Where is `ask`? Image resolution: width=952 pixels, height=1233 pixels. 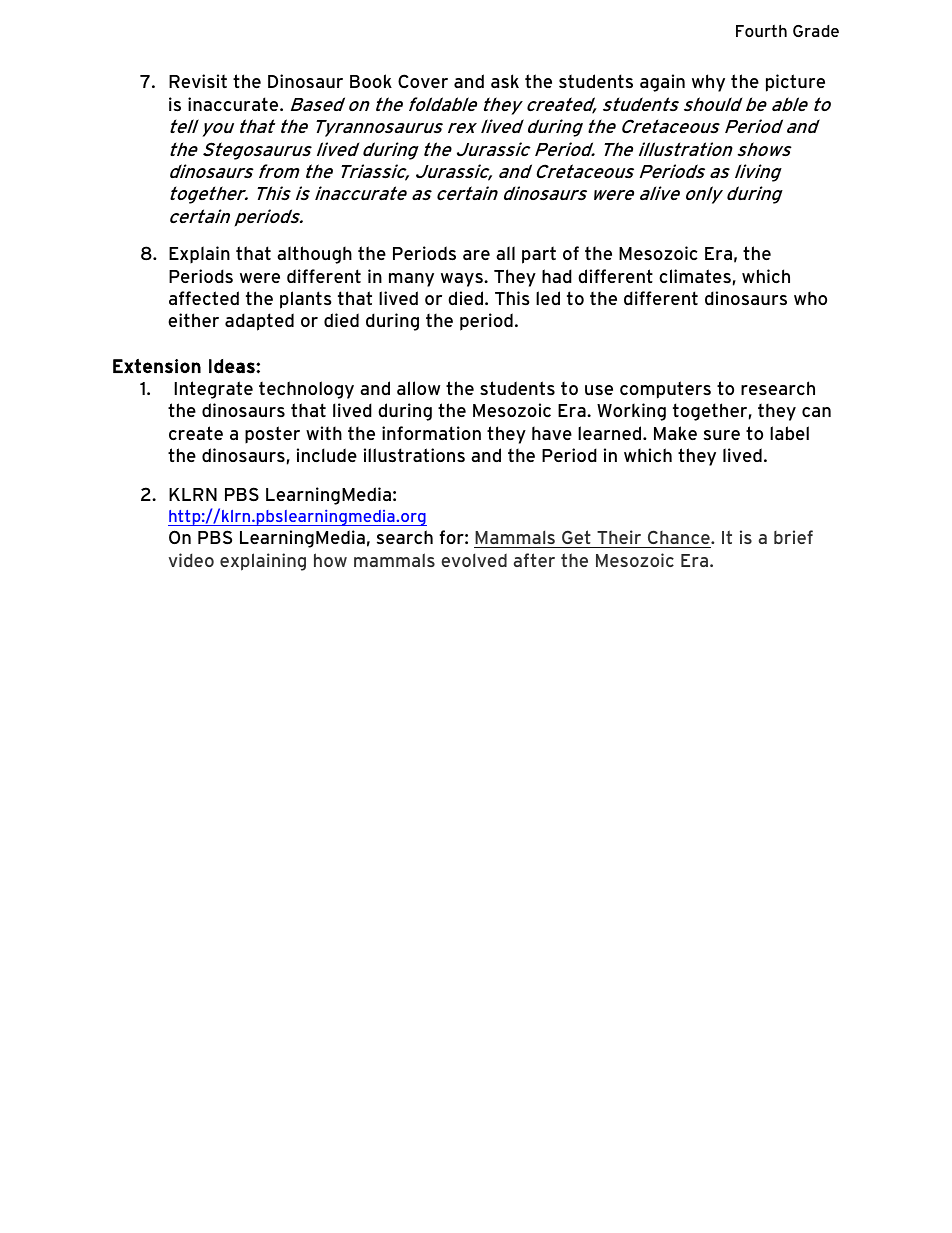
ask is located at coordinates (505, 81).
